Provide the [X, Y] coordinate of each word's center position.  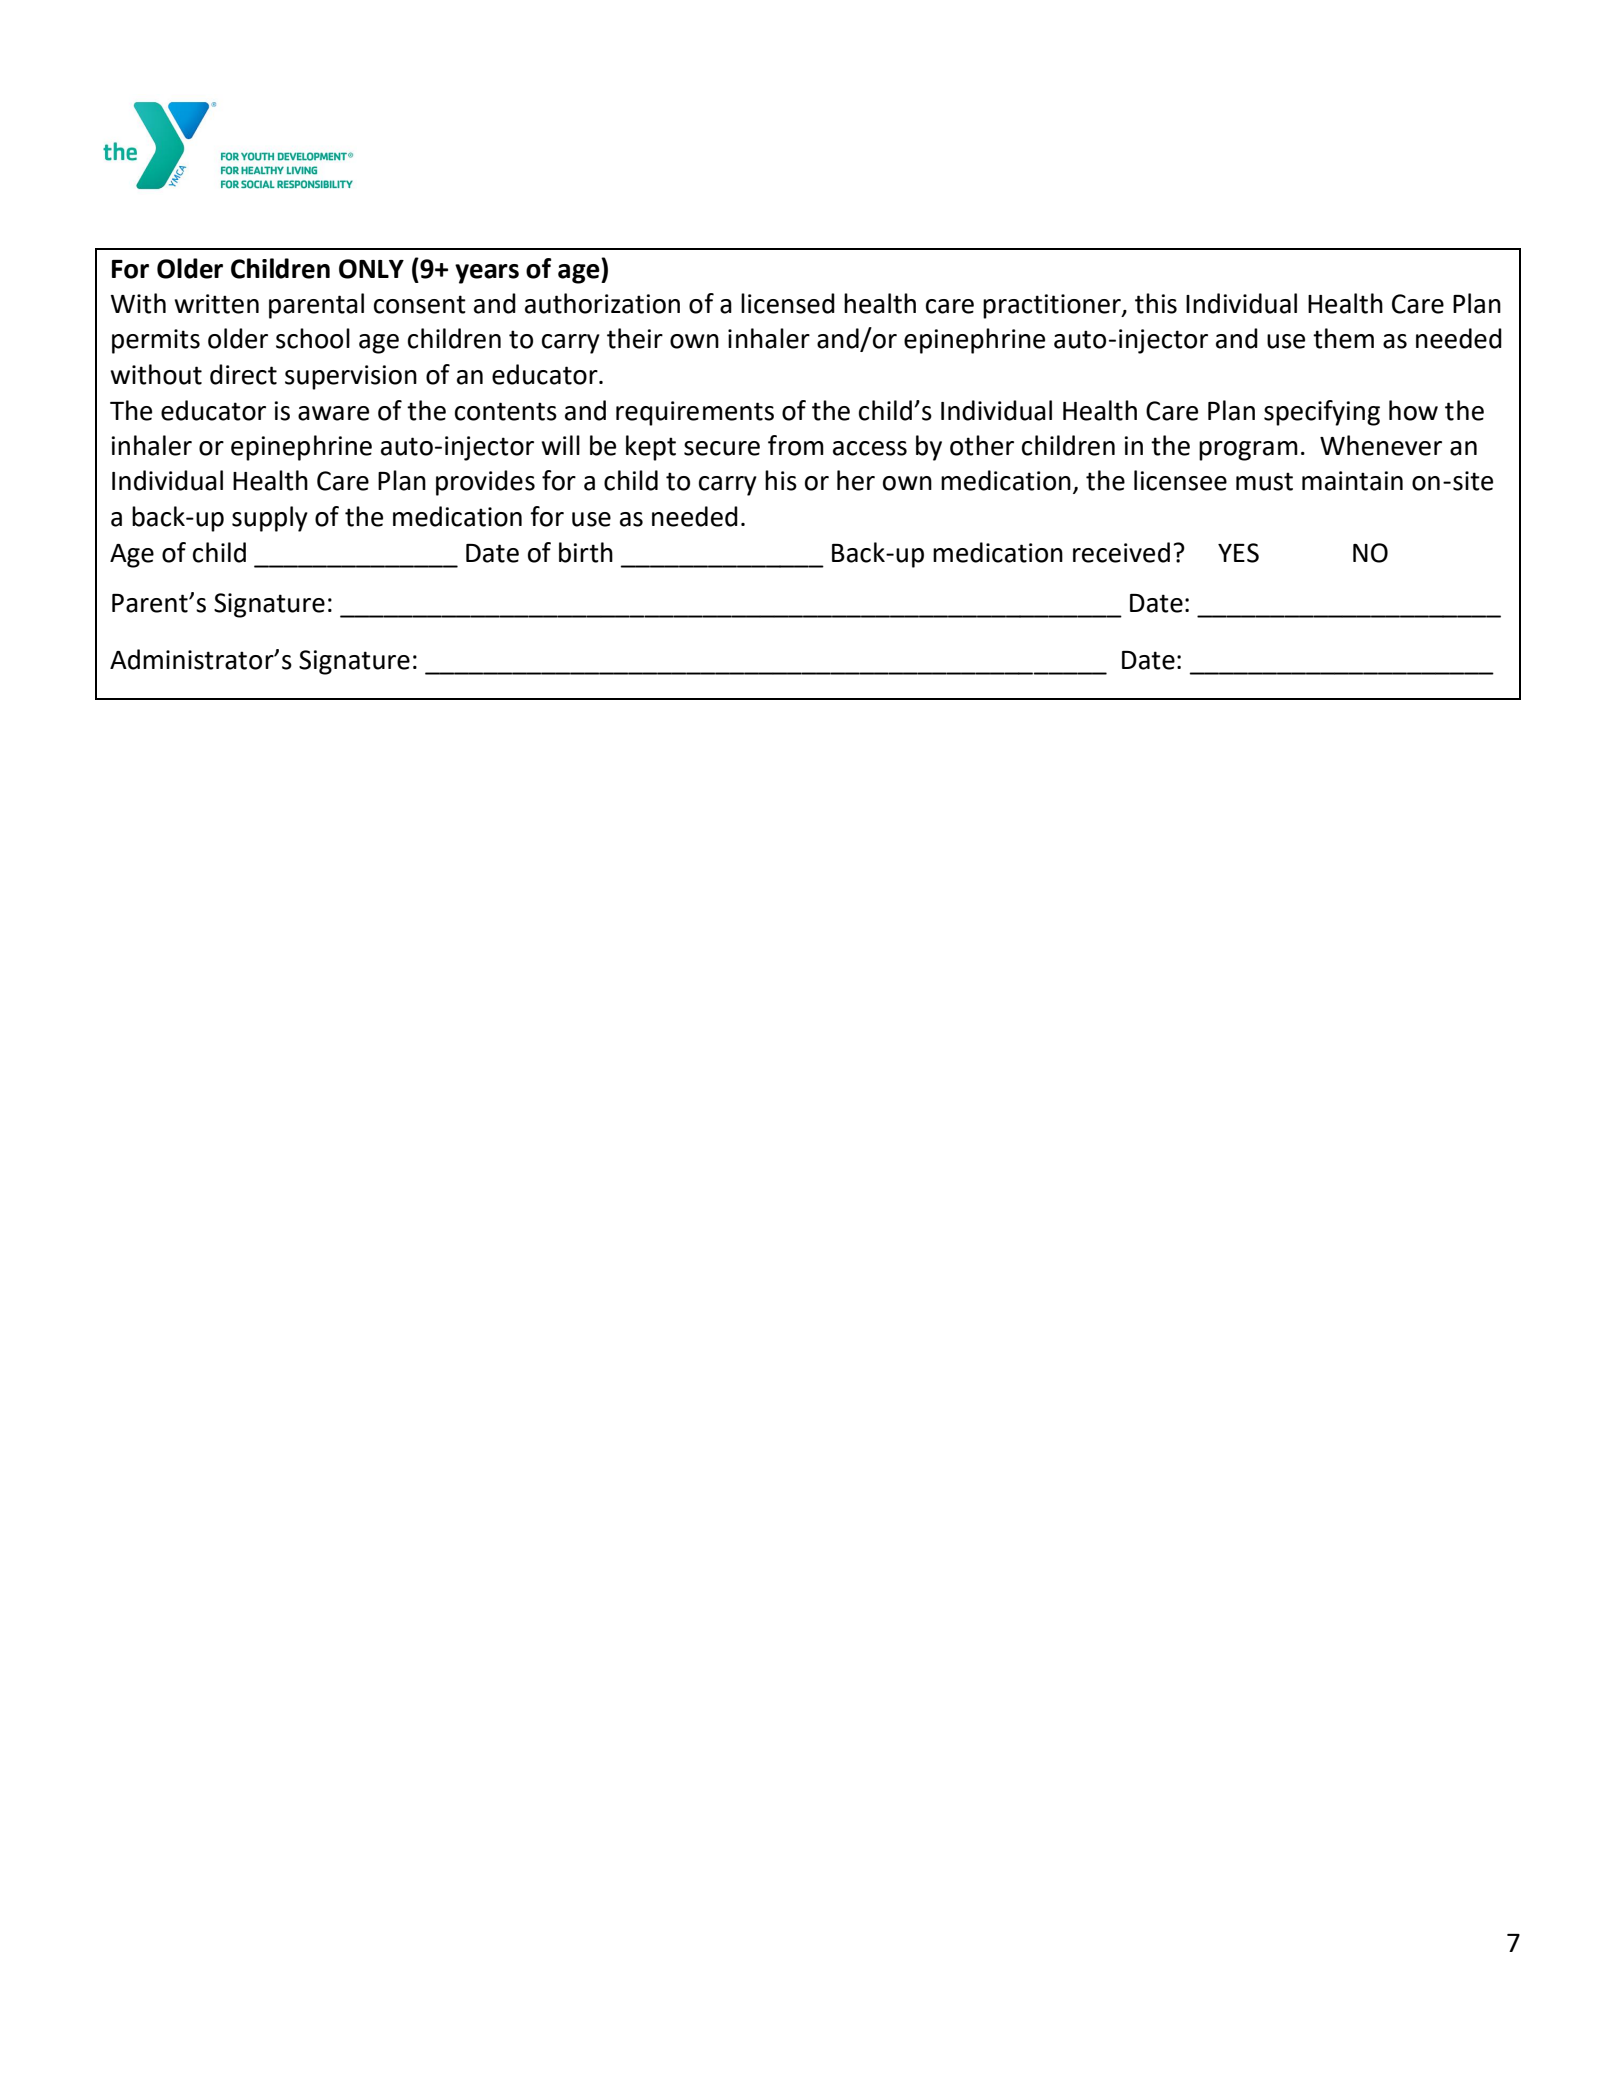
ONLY [371, 269]
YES [1238, 553]
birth [586, 552]
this [1156, 303]
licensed [788, 303]
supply [270, 519]
